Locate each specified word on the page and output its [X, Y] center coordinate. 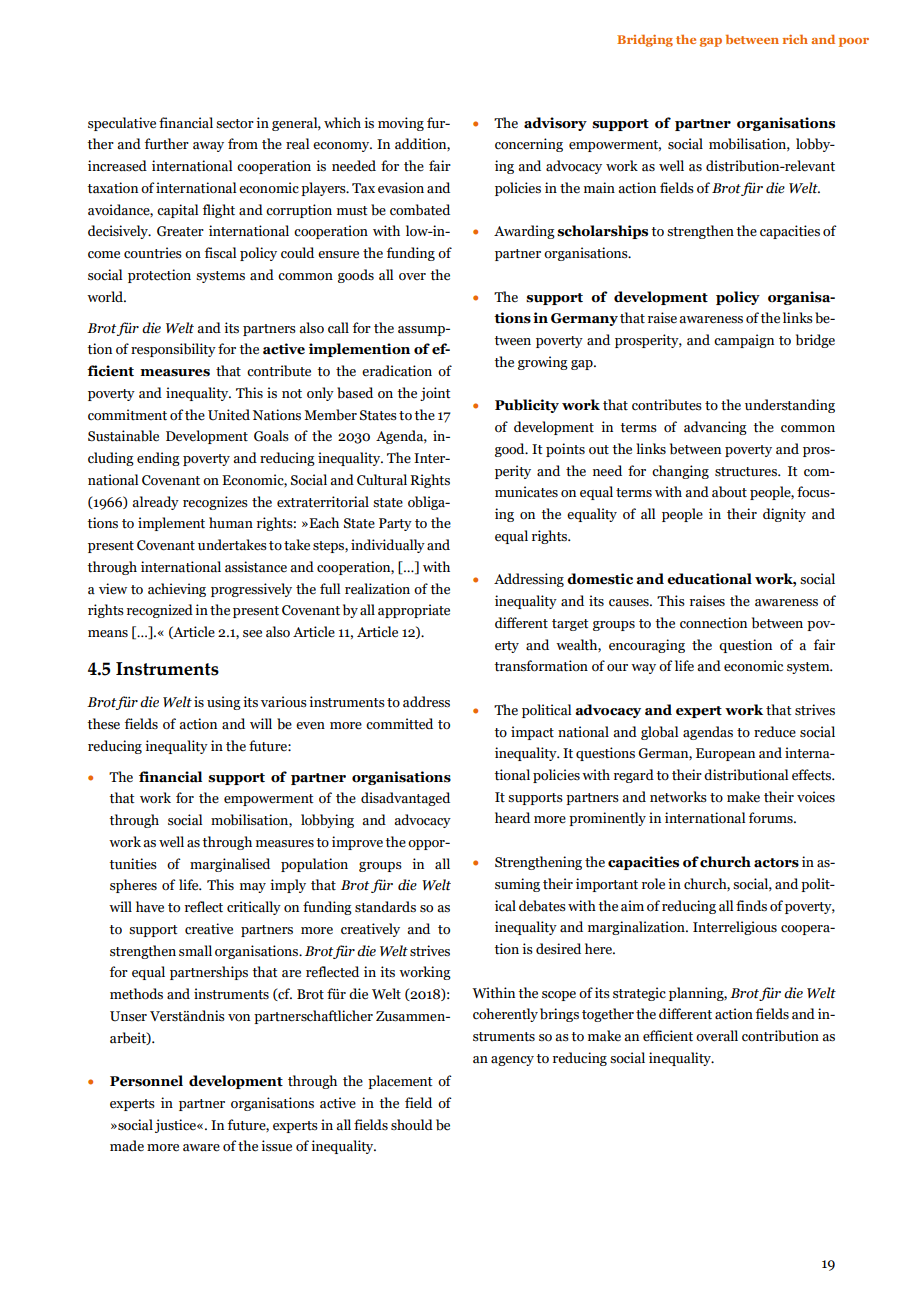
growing [543, 363]
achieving [177, 590]
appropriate [414, 611]
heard [512, 818]
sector [235, 124]
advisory [555, 124]
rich [795, 39]
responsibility [173, 350]
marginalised [230, 865]
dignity [784, 515]
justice [176, 1126]
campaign [744, 341]
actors [776, 863]
